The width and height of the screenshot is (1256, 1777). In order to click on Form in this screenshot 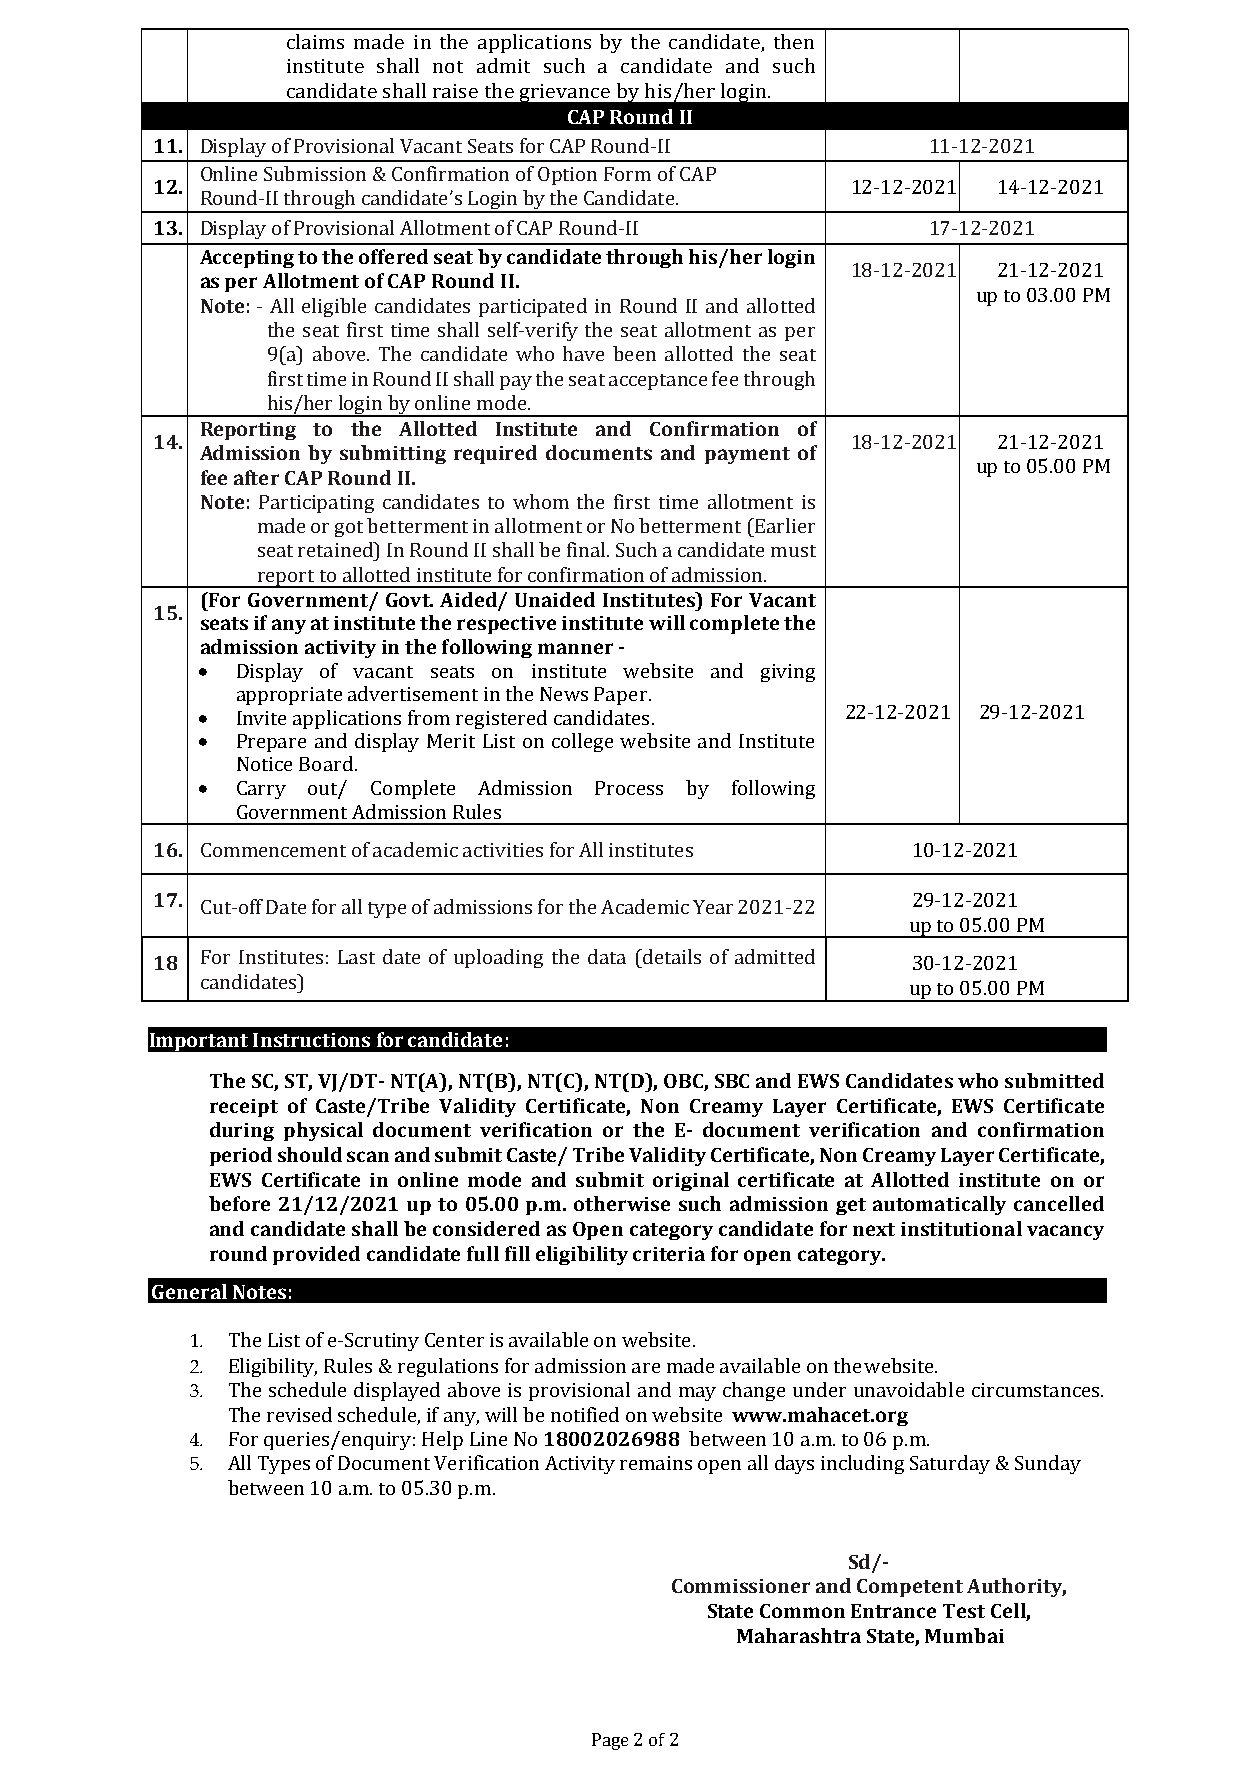, I will do `click(627, 174)`.
